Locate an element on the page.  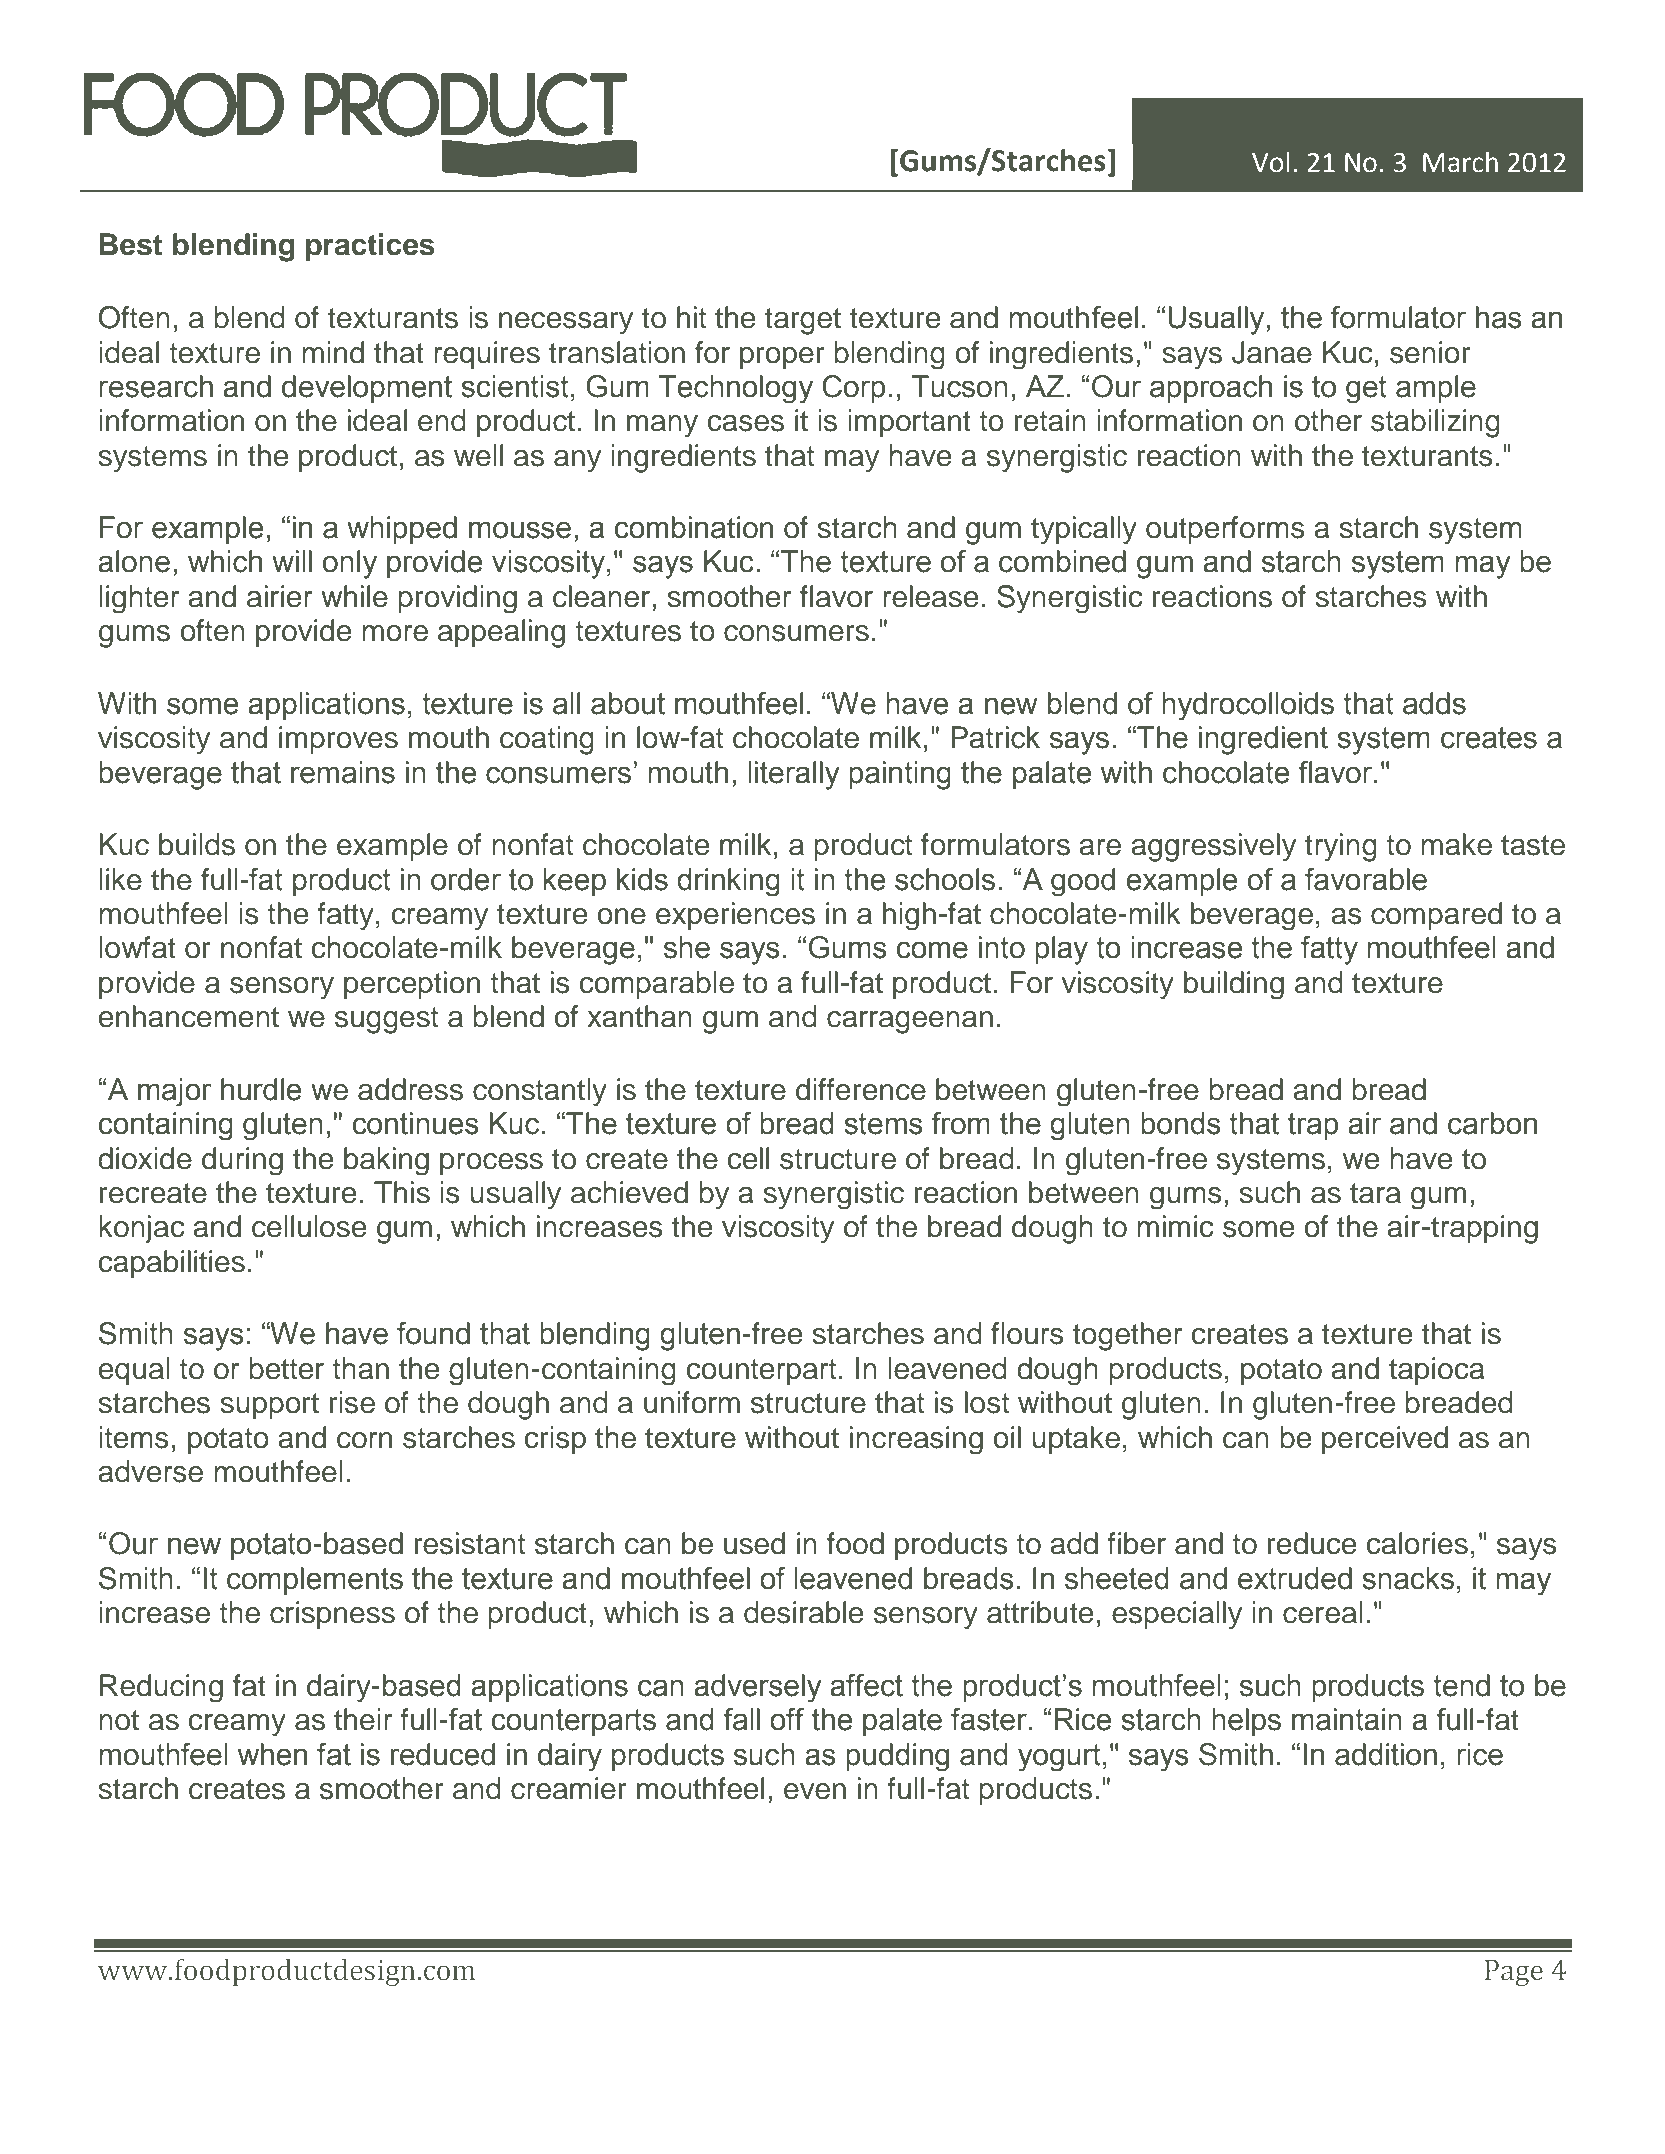
difference is located at coordinates (861, 1089).
